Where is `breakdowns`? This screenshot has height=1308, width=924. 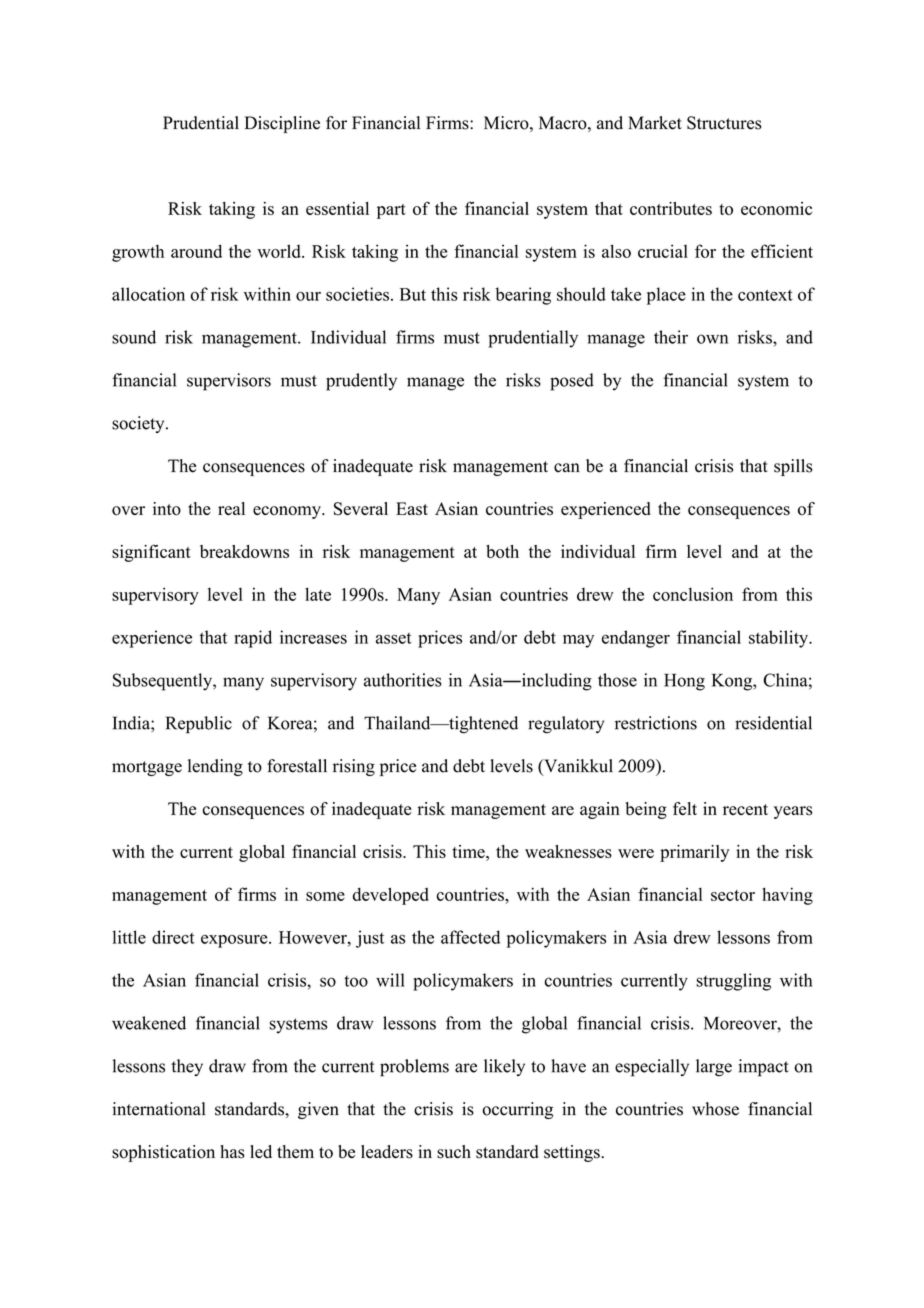 breakdowns is located at coordinates (244, 551).
